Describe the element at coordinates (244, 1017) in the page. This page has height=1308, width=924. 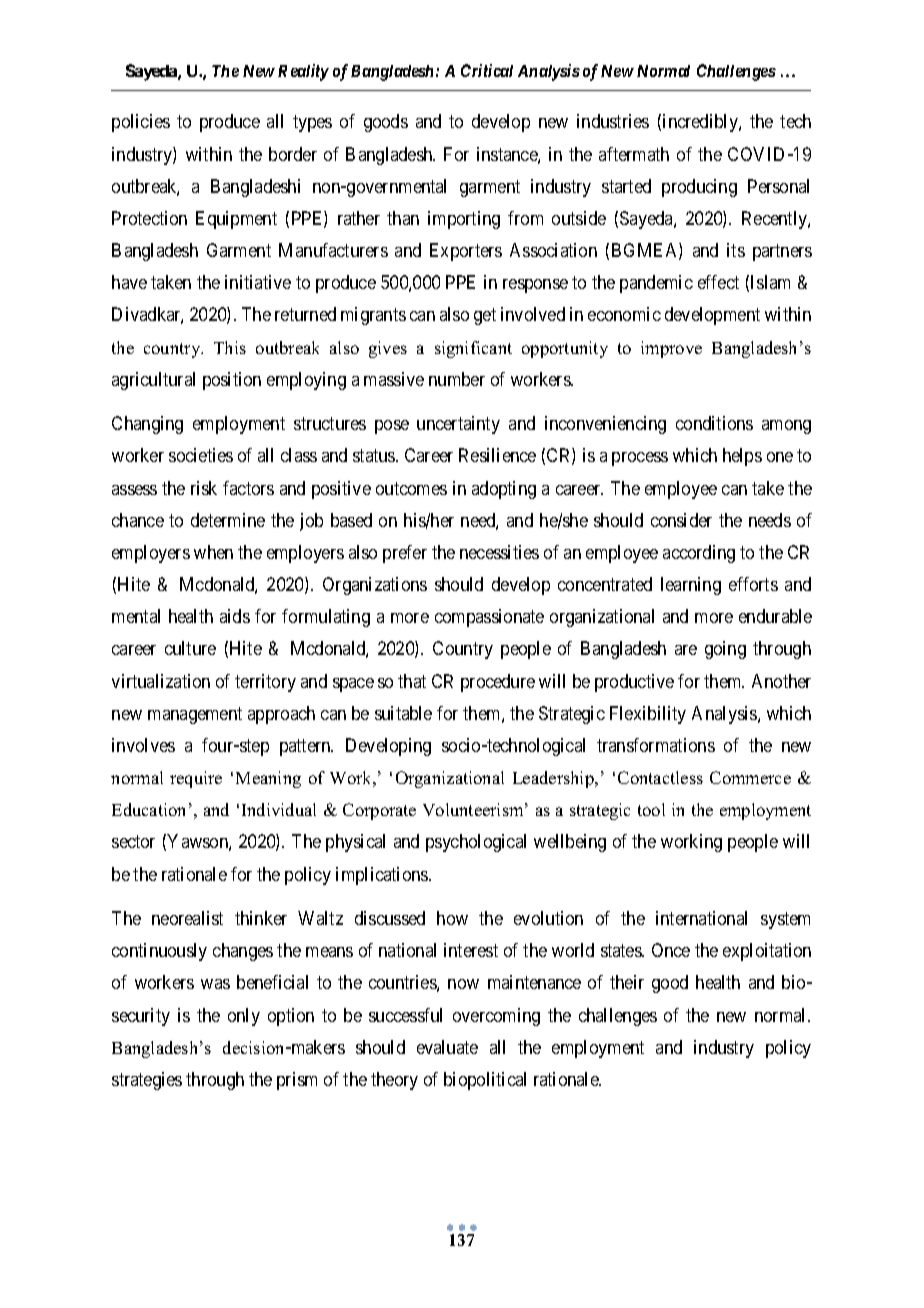
I see `only` at that location.
